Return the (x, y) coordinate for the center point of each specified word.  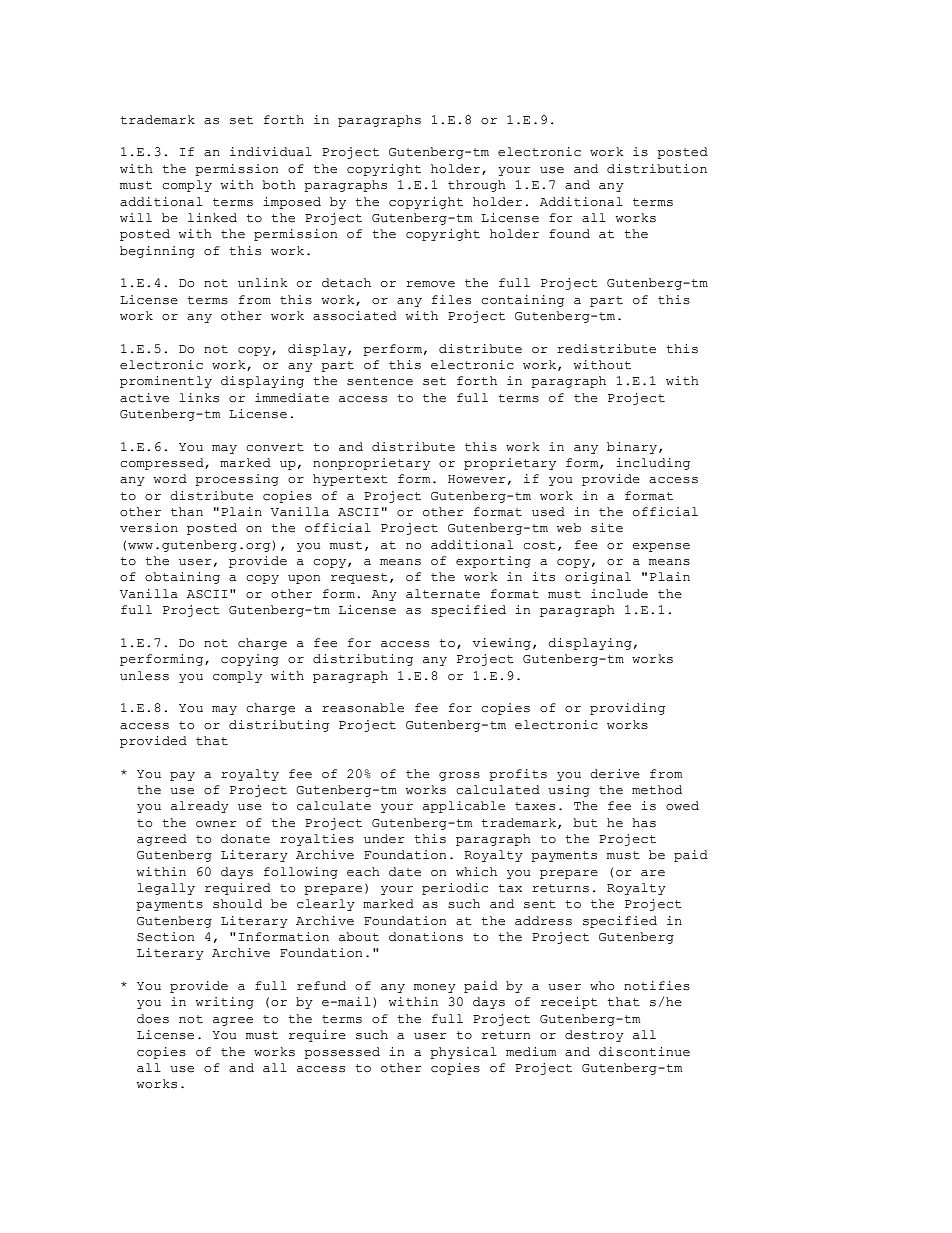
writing (224, 1003)
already (200, 807)
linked (212, 218)
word (170, 479)
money (435, 988)
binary (632, 448)
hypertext (350, 480)
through (477, 186)
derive (615, 774)
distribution (657, 169)
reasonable (363, 708)
